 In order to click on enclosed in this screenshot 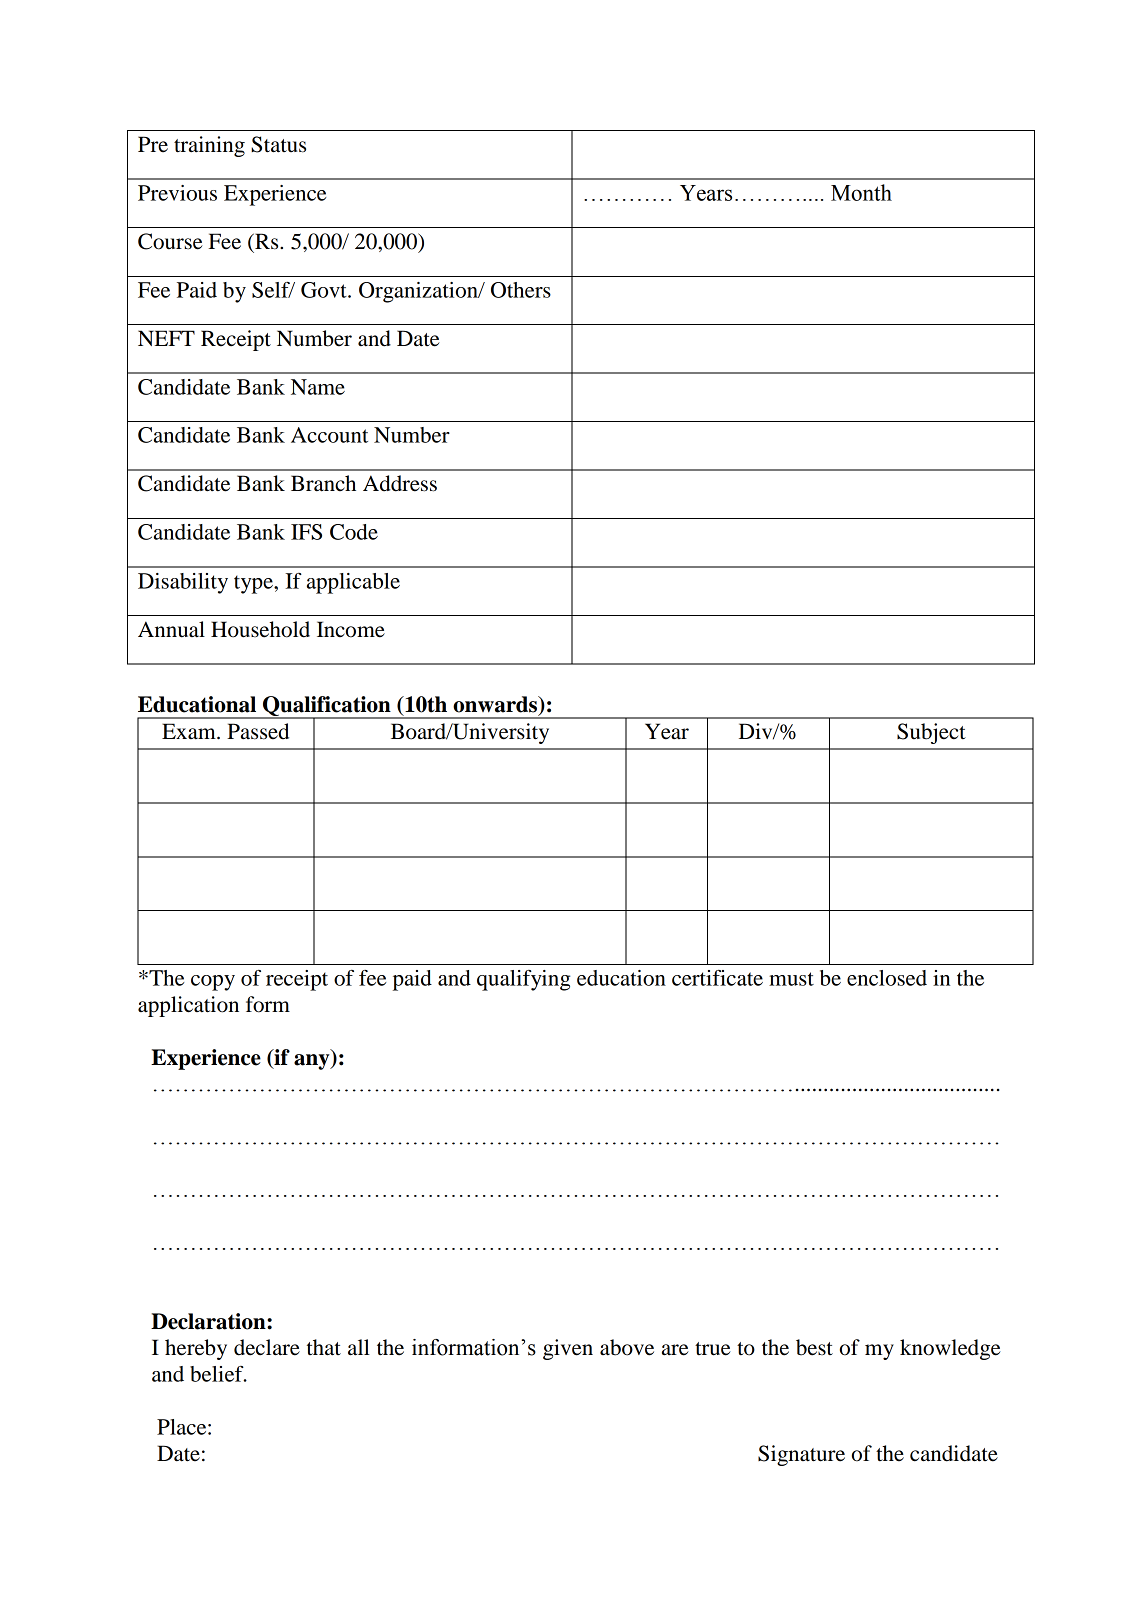, I will do `click(887, 978)`.
